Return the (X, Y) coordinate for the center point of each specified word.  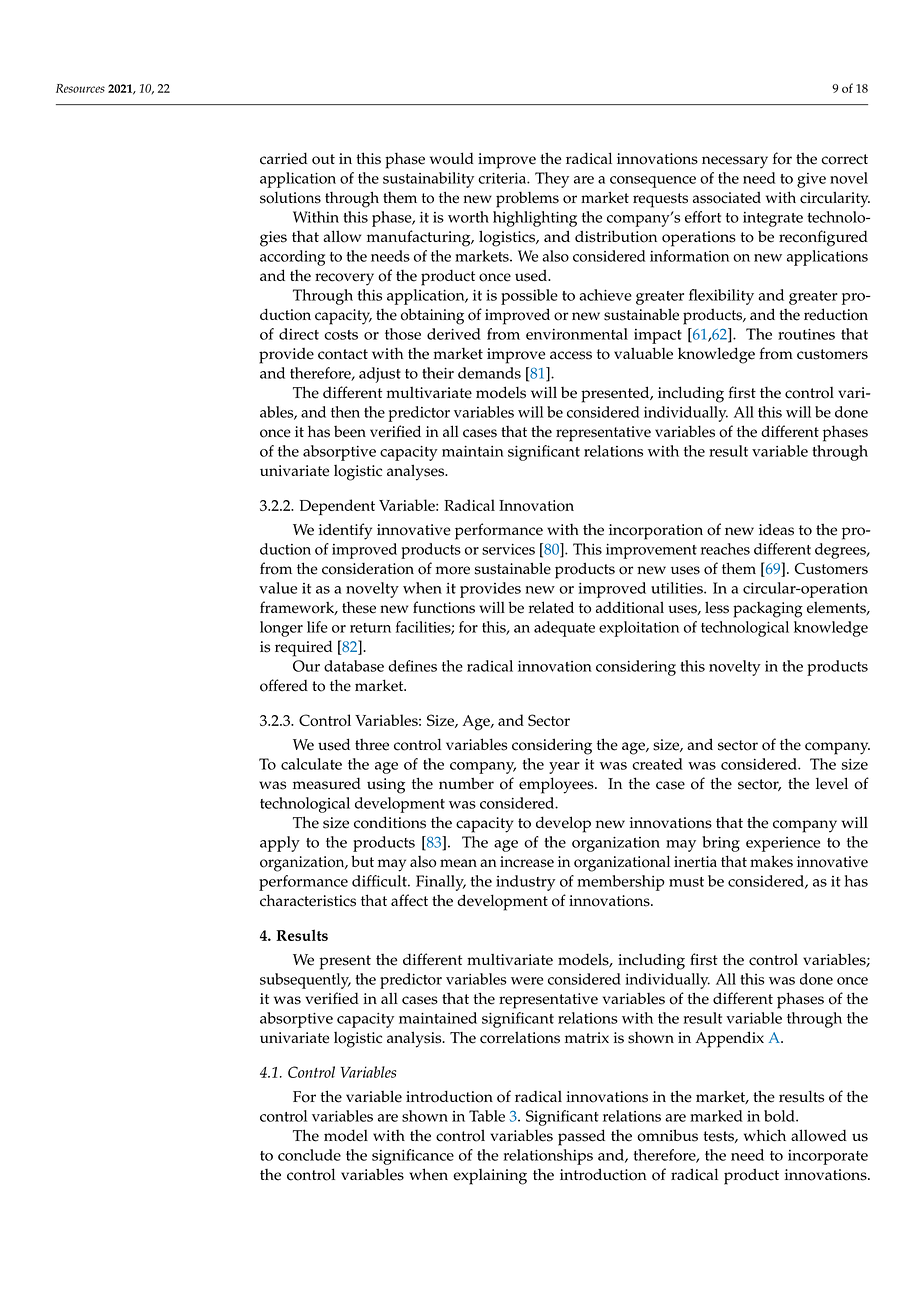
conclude (309, 1155)
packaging (768, 610)
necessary (735, 162)
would (451, 158)
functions (444, 607)
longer (281, 629)
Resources (80, 88)
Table (487, 1116)
